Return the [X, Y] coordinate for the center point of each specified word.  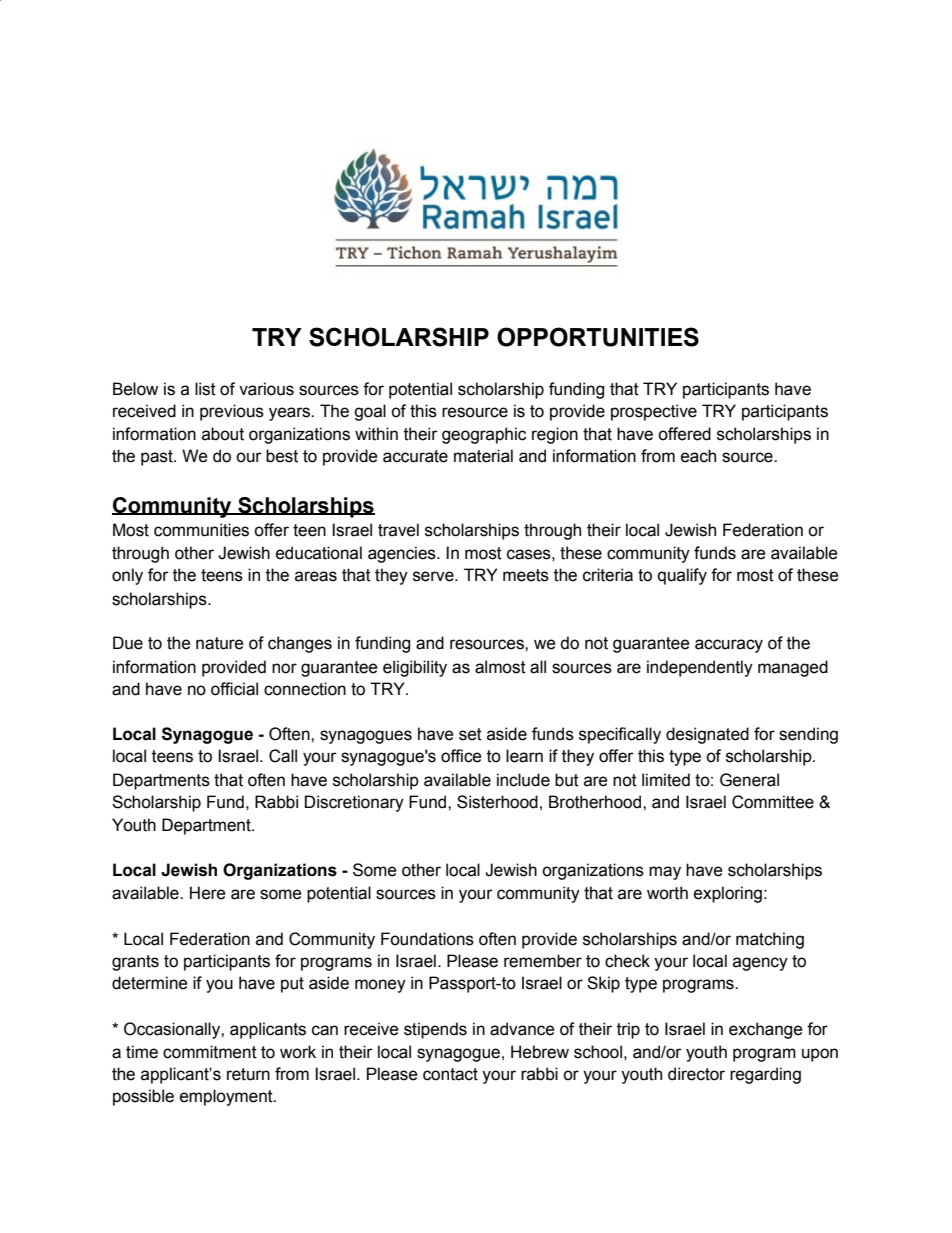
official [234, 689]
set [470, 734]
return [248, 1074]
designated [707, 735]
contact [450, 1074]
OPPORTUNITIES [598, 337]
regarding [765, 1075]
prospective [654, 412]
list [205, 389]
